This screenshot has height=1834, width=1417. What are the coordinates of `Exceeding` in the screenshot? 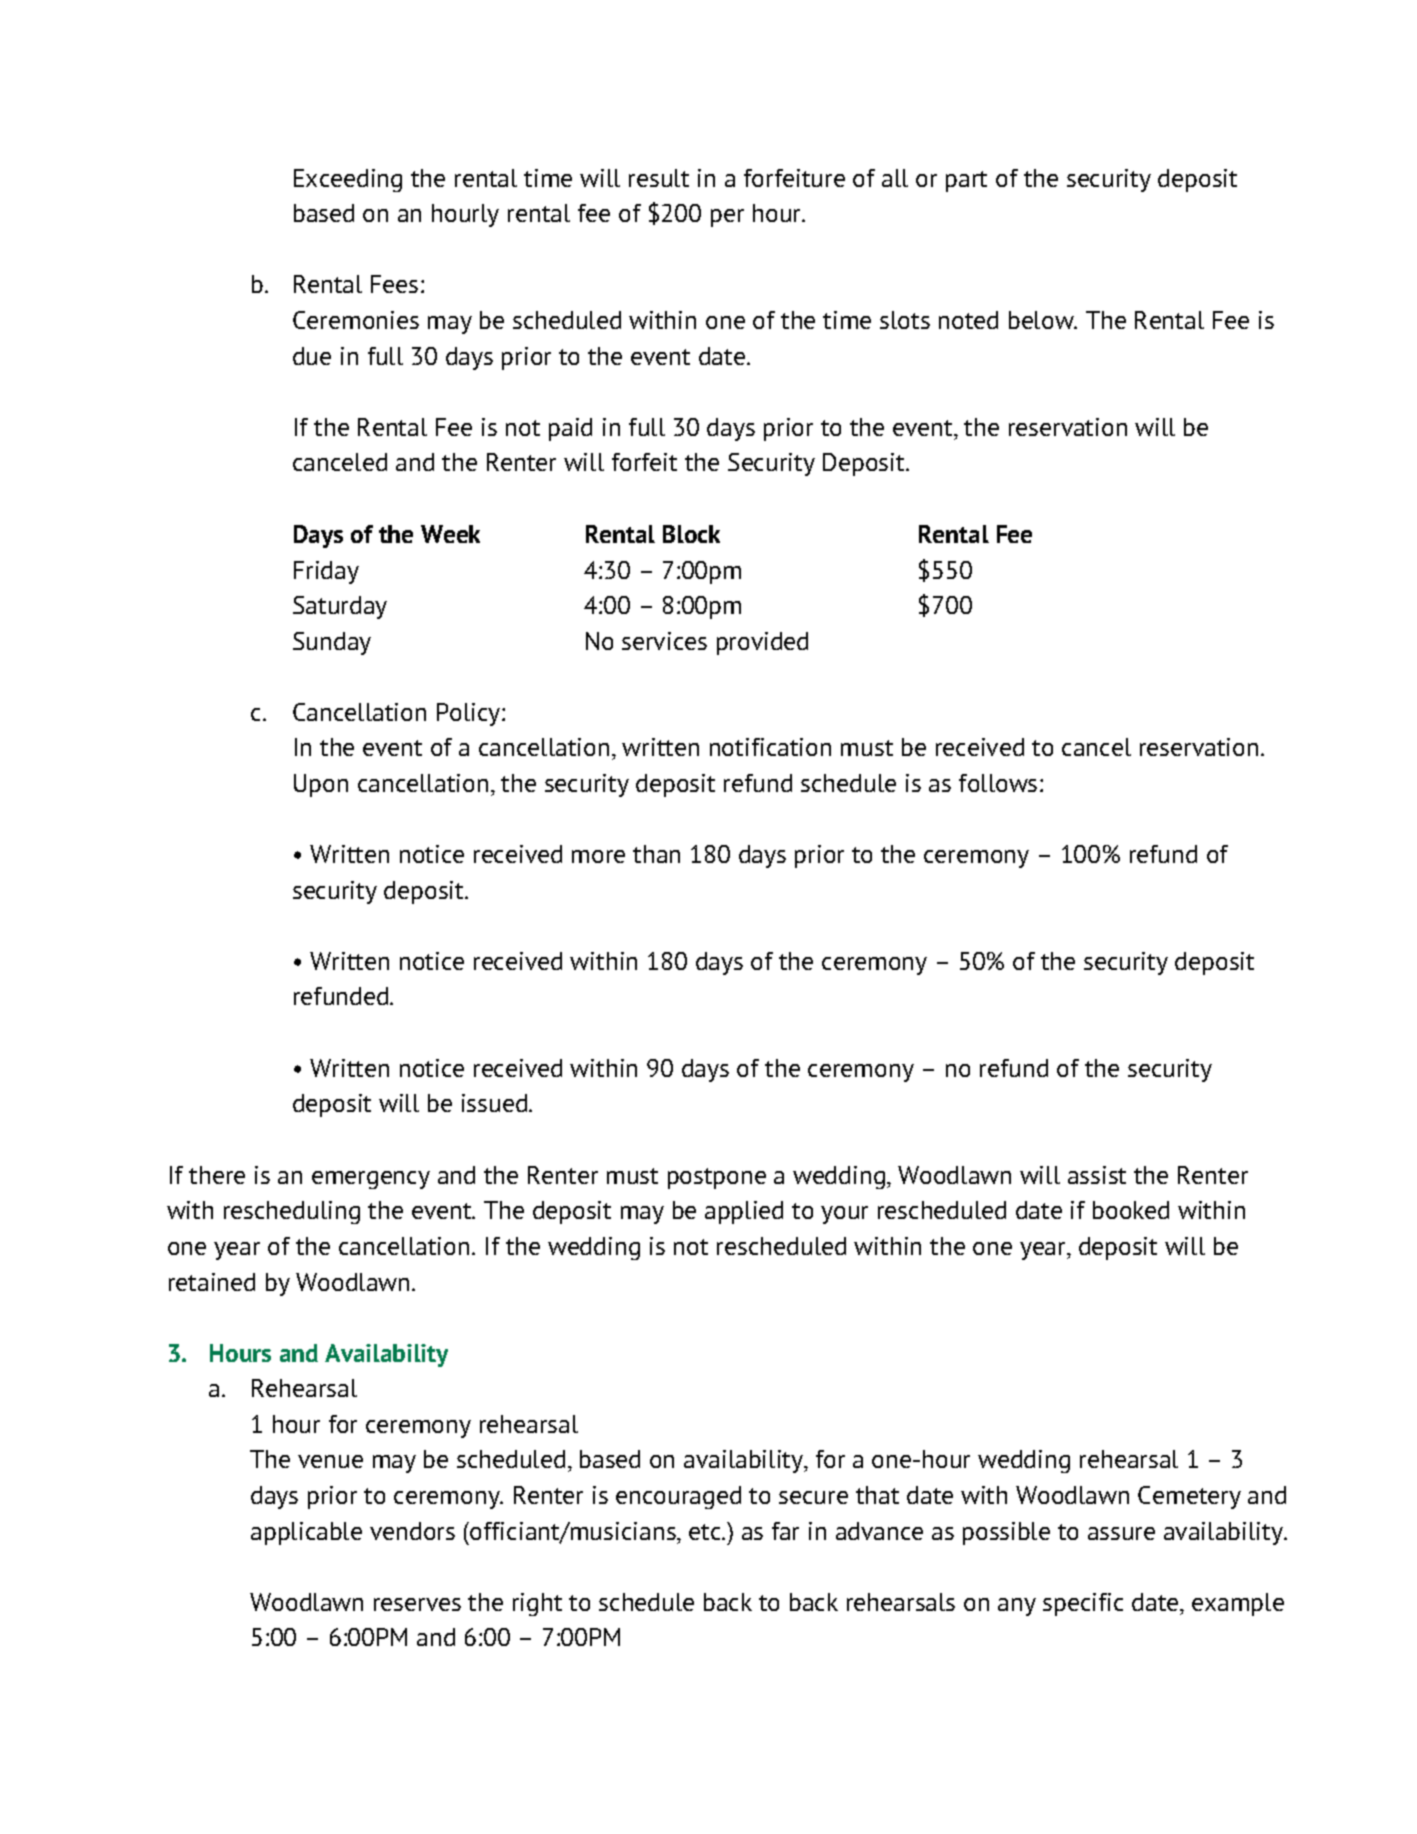 It's located at (348, 180).
